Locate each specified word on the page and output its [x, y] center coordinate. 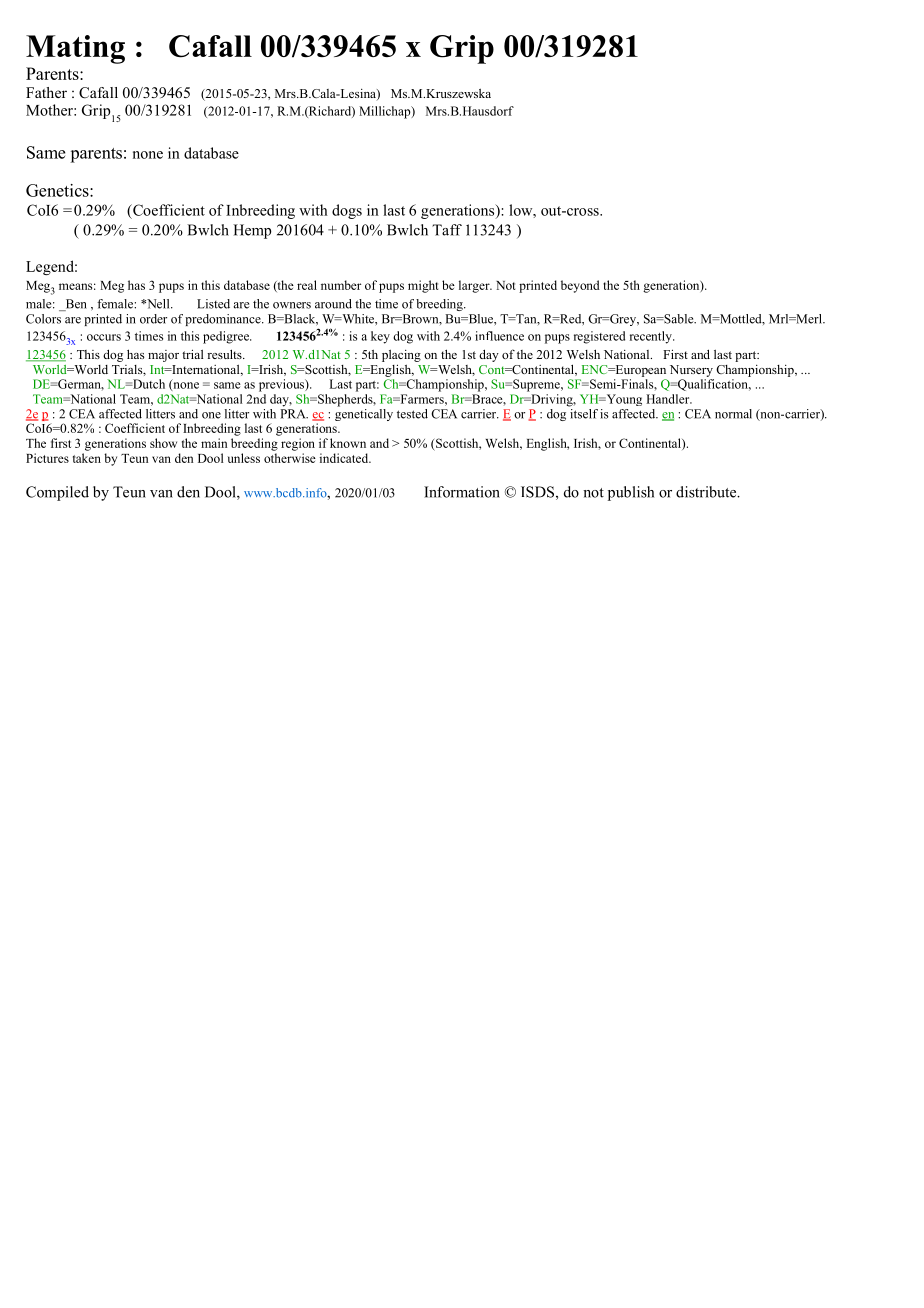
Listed [213, 304]
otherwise [290, 458]
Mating [75, 49]
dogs [347, 211]
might [423, 286]
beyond [580, 286]
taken [87, 458]
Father [46, 92]
